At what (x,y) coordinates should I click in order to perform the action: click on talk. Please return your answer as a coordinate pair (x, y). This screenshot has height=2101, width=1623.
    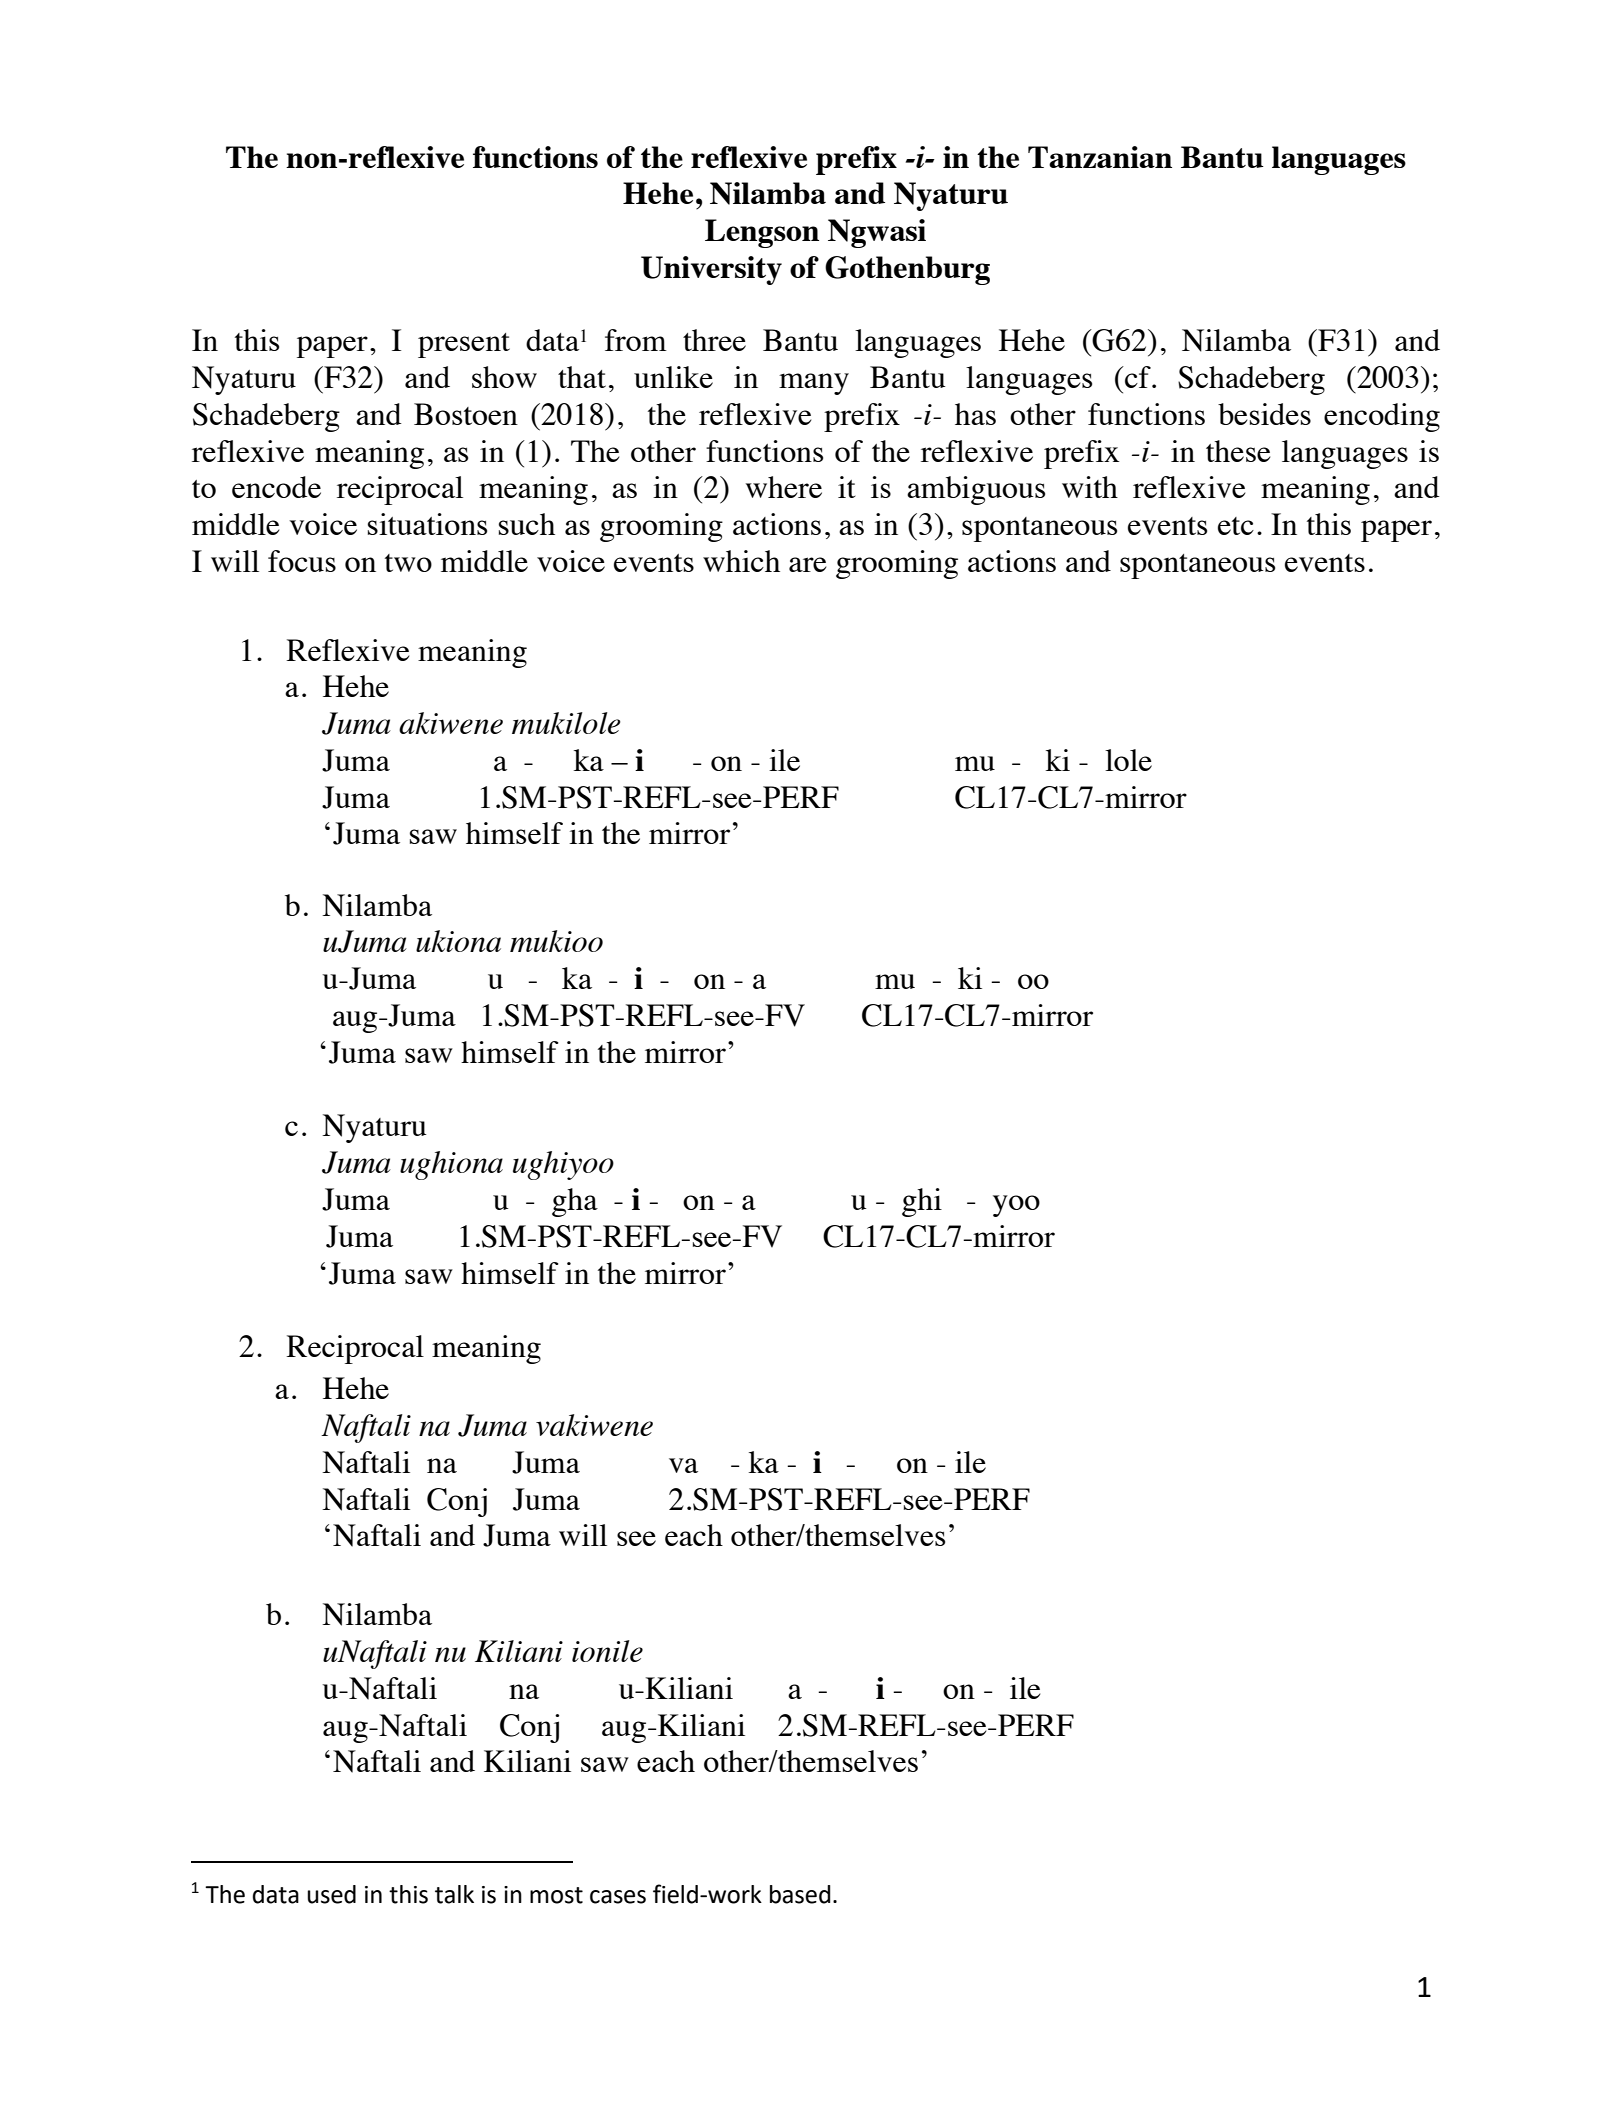
    Looking at the image, I should click on (454, 1894).
